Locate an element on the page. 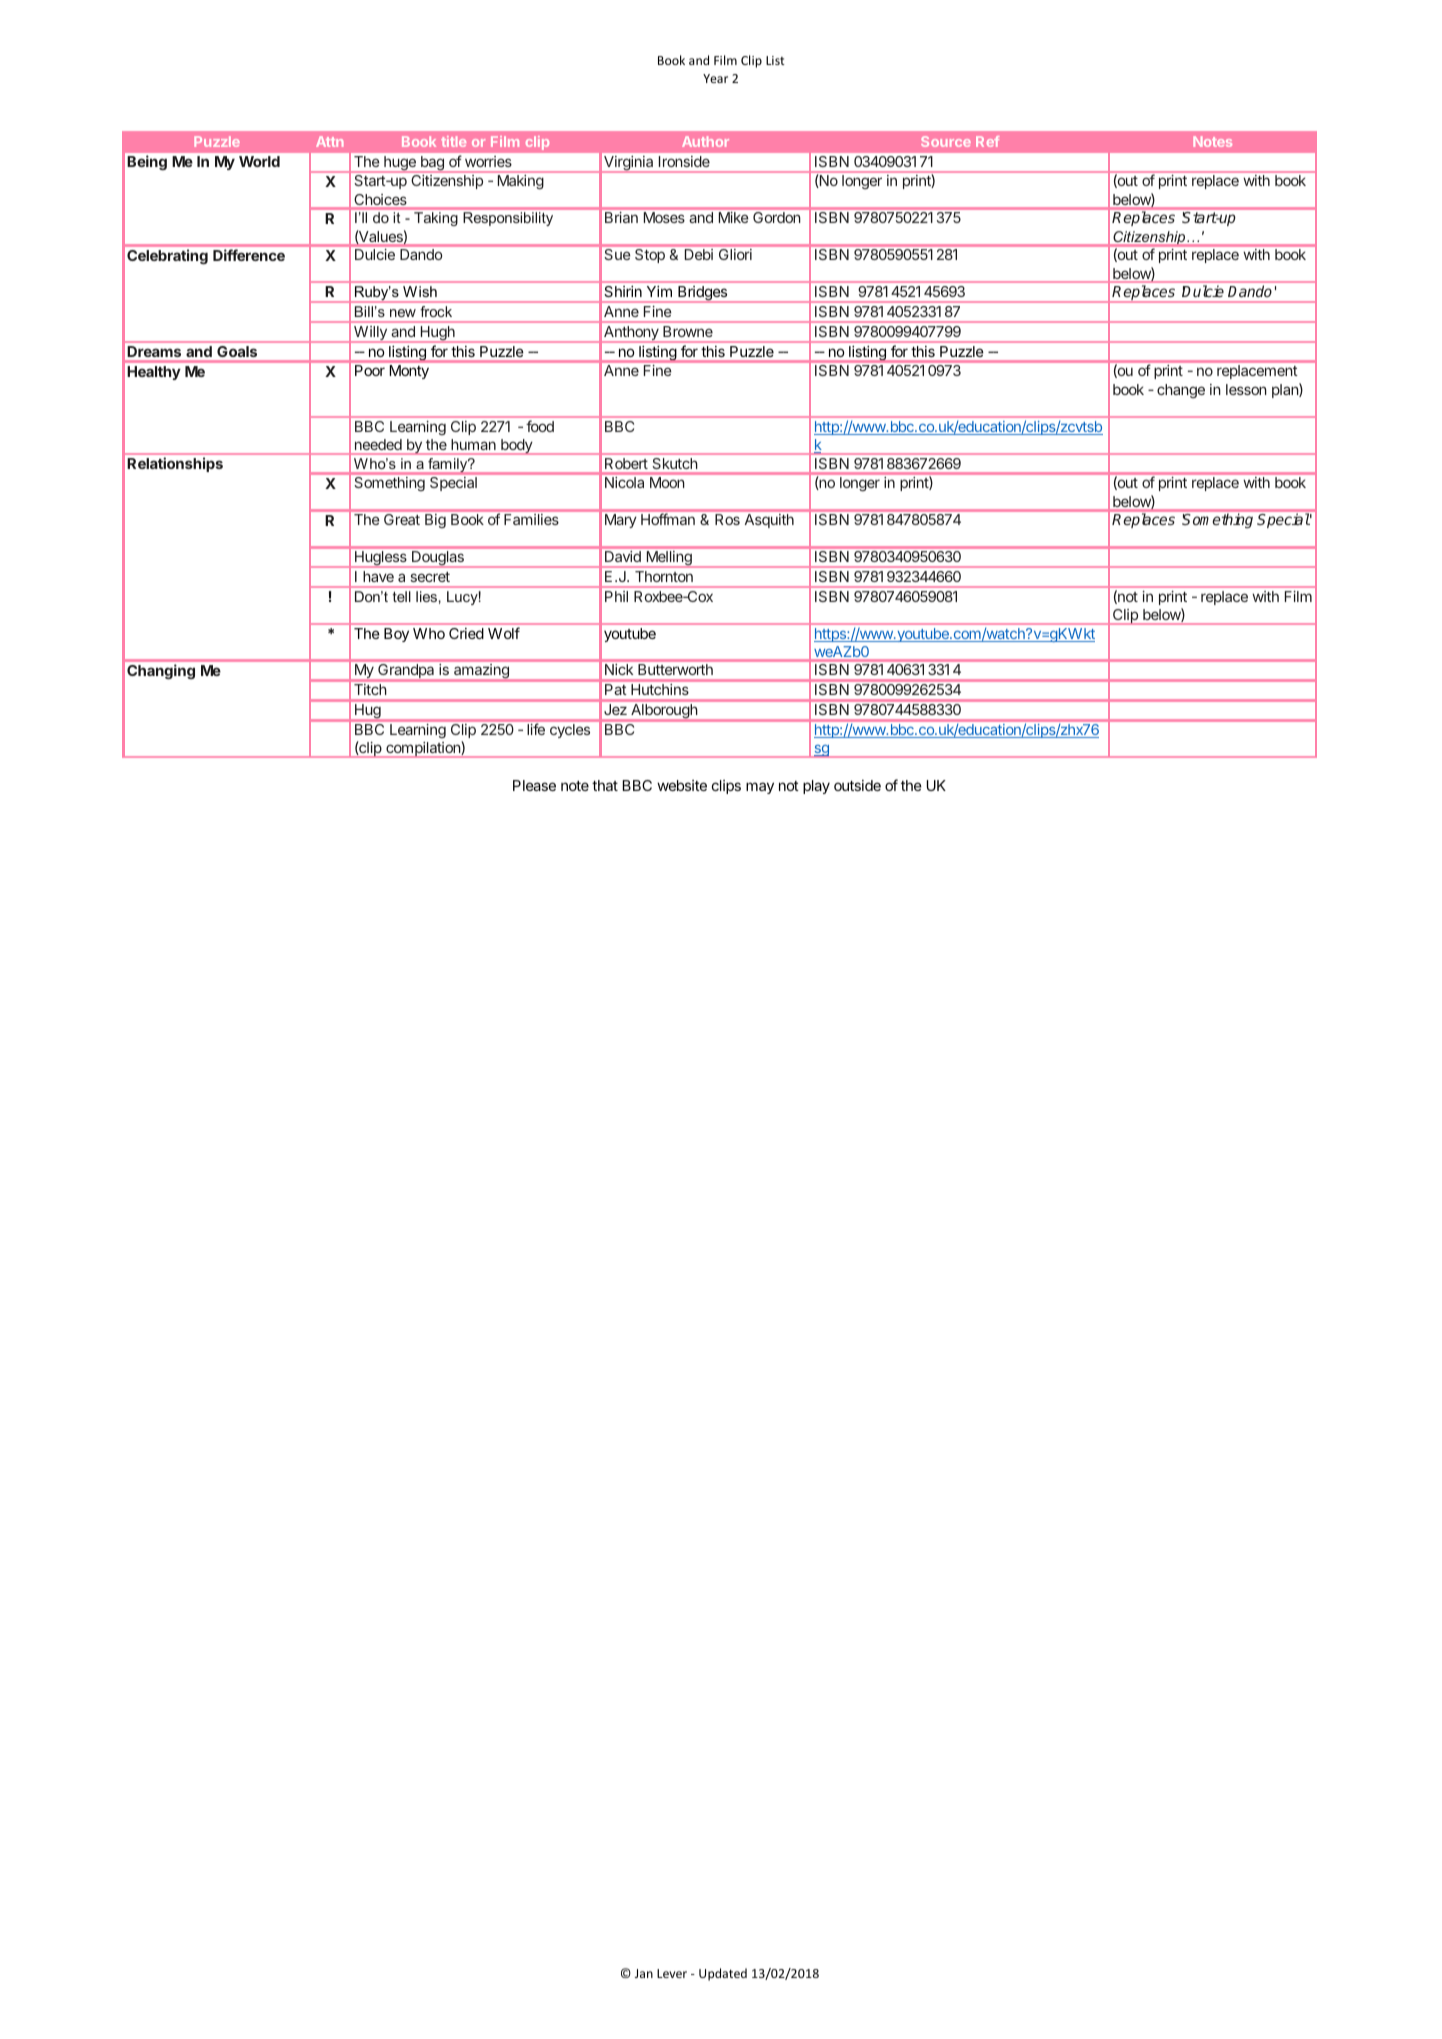 The width and height of the page is (1442, 2039). Jan is located at coordinates (644, 1973).
